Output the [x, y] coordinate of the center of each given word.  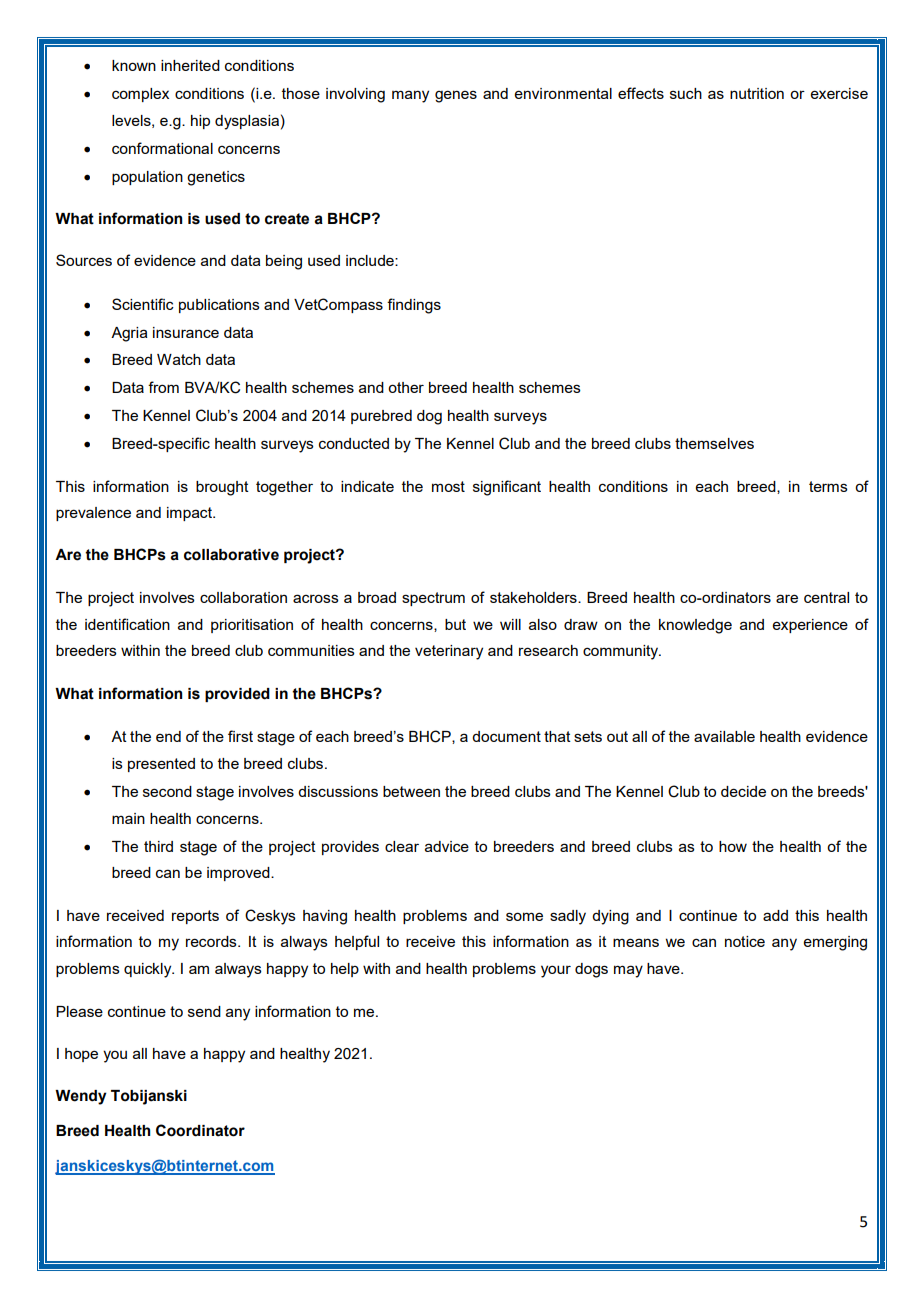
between [411, 791]
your [556, 971]
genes [456, 96]
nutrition [757, 93]
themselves [714, 443]
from [163, 387]
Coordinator [200, 1130]
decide [743, 791]
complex [140, 95]
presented [161, 765]
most [448, 486]
